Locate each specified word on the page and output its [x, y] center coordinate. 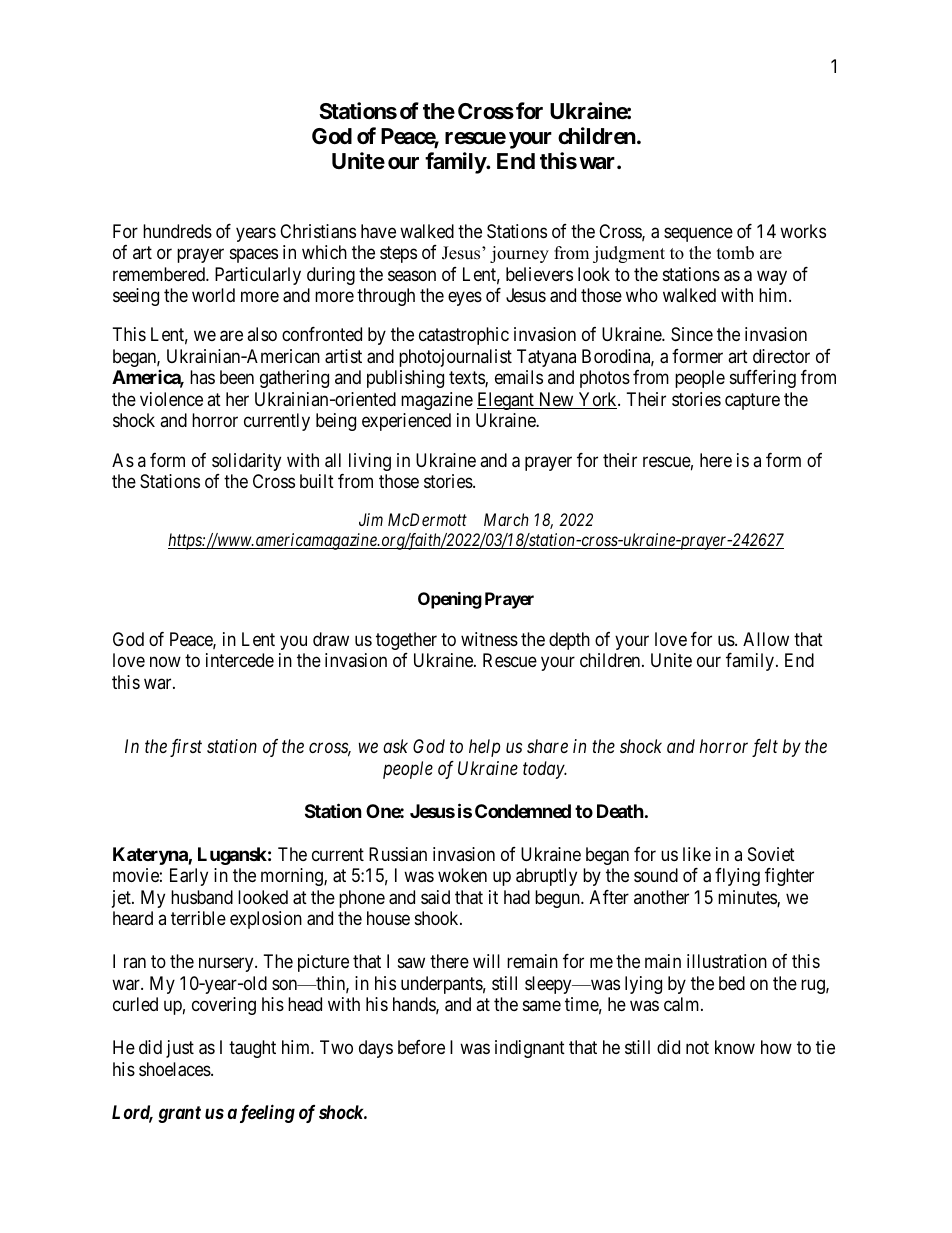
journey [519, 254]
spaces [254, 256]
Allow [766, 639]
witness [489, 639]
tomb [735, 253]
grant [179, 1114]
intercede [240, 660]
